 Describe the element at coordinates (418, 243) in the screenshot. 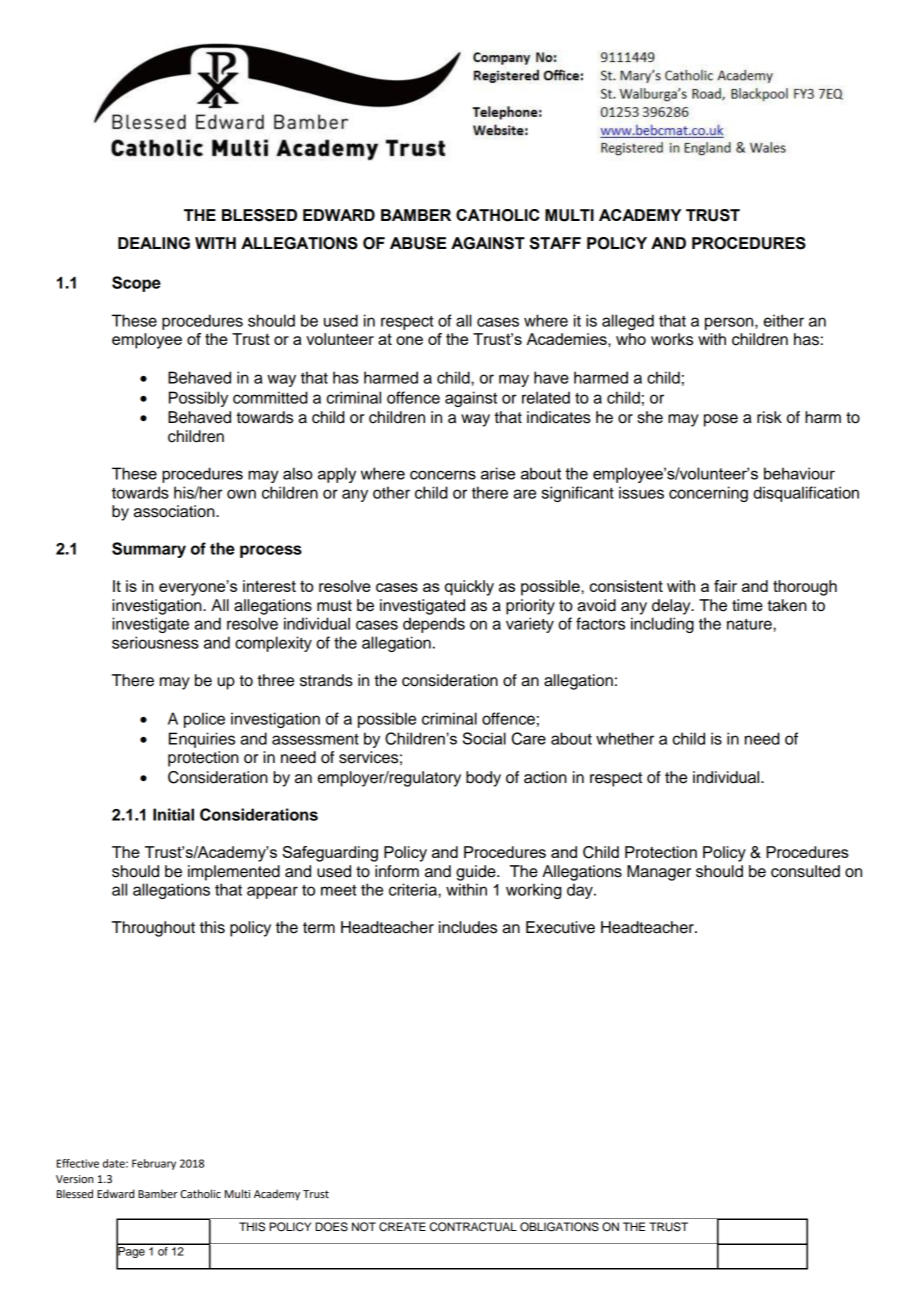

I see `ABUSE` at that location.
